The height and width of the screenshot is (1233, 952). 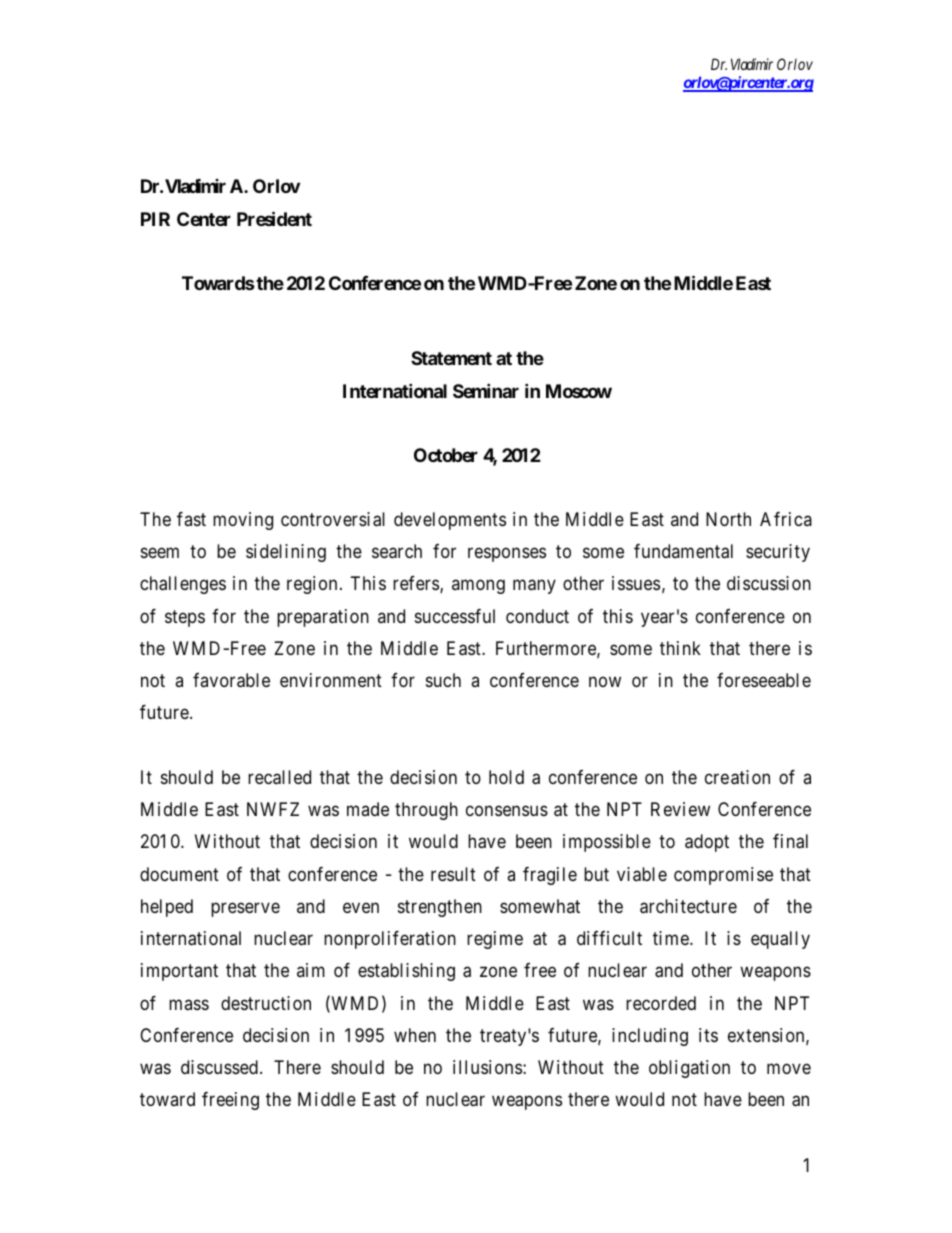 I want to click on think, so click(x=680, y=648).
